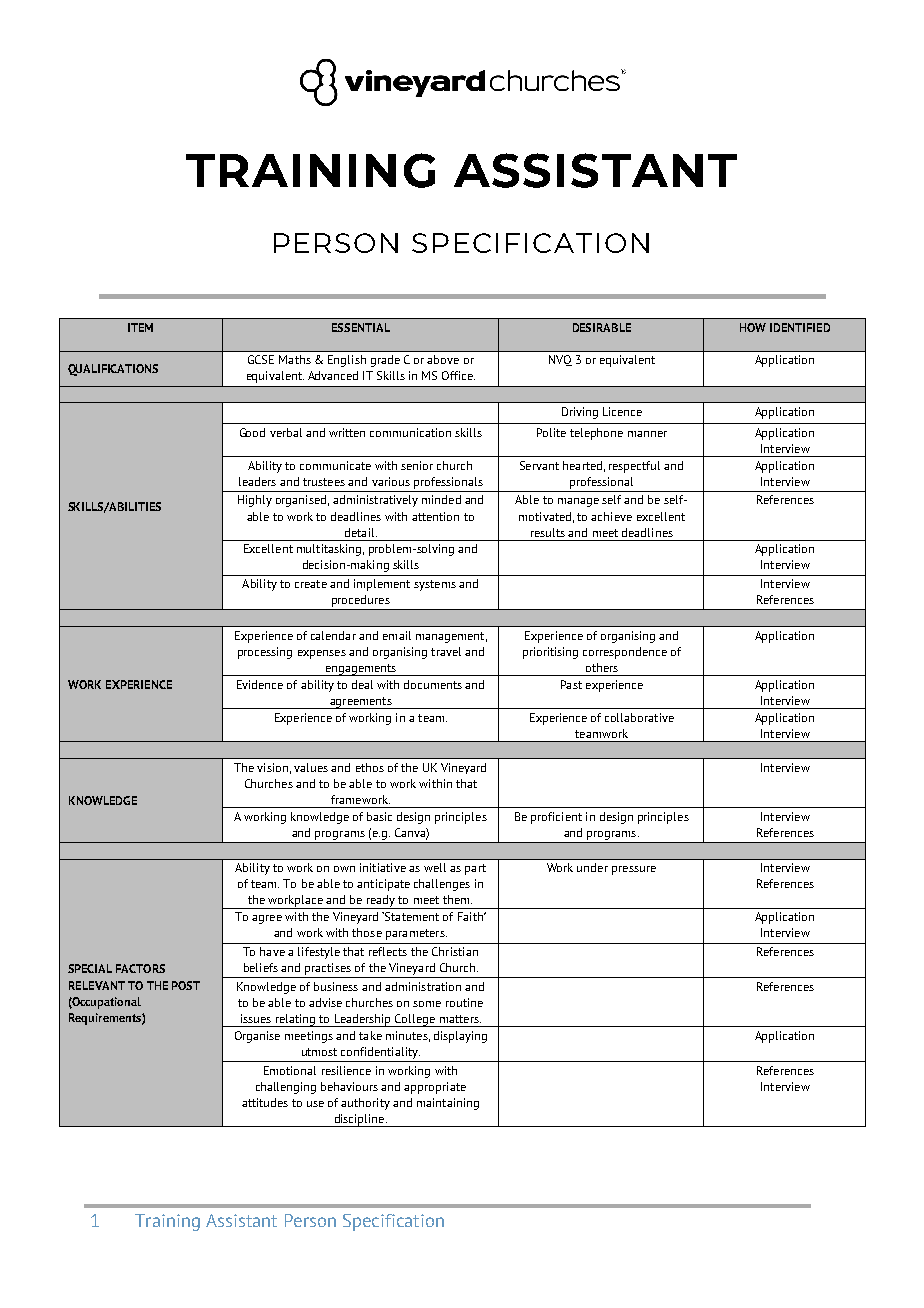  Describe the element at coordinates (140, 327) in the page. I see `ITEM` at that location.
